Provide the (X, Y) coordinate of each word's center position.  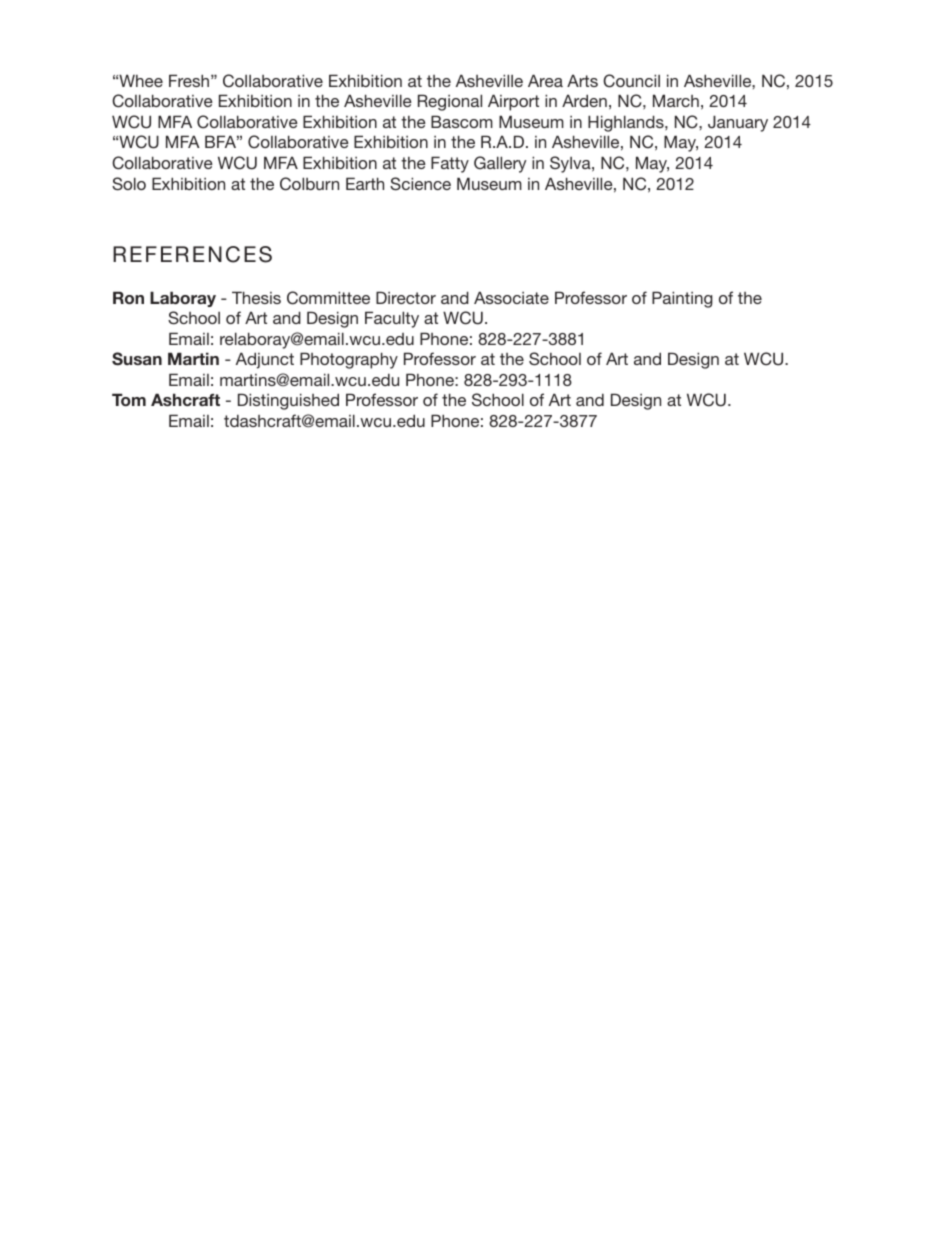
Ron (128, 297)
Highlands (627, 123)
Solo (129, 184)
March (676, 100)
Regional (450, 102)
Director (406, 297)
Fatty (450, 164)
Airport (513, 102)
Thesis (256, 297)
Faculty (392, 319)
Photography (349, 360)
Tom (129, 399)
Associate (511, 297)
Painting (682, 299)
